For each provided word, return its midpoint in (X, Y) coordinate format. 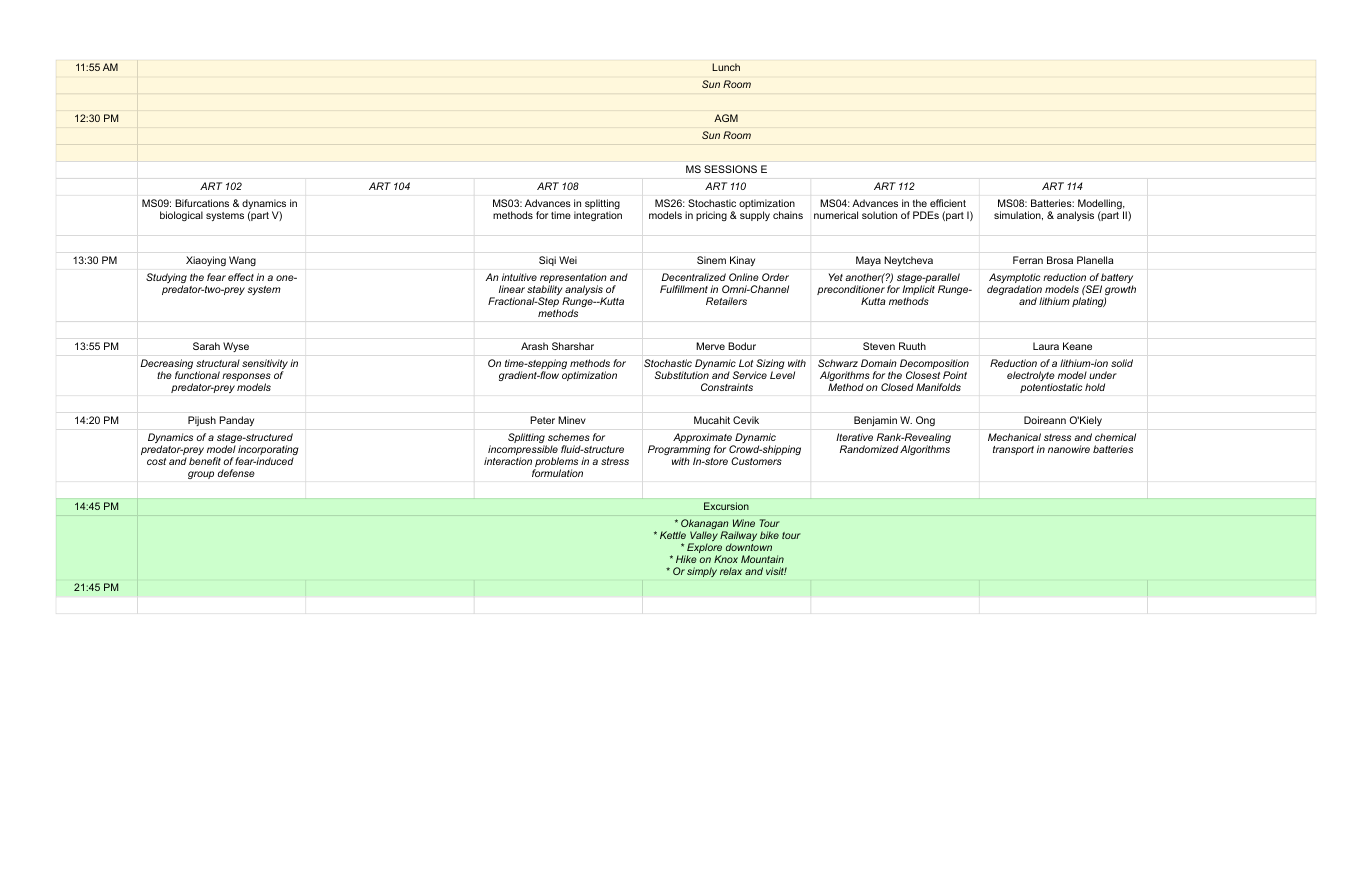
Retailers (726, 301)
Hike (686, 559)
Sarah (206, 346)
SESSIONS (730, 169)
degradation (1015, 291)
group (201, 475)
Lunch (726, 67)
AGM (726, 118)
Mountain (762, 559)
